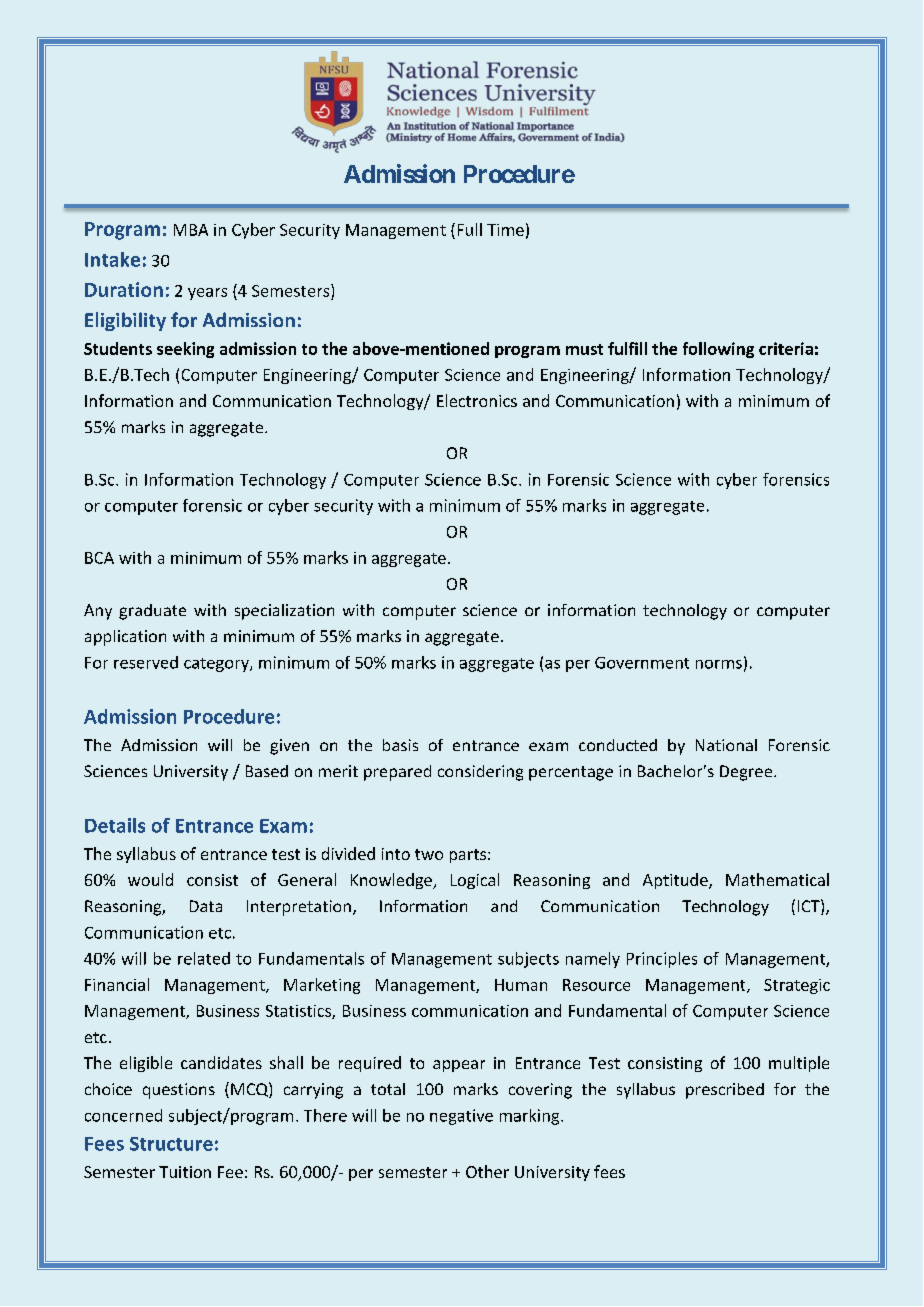  What do you see at coordinates (470, 229) in the screenshot?
I see `Full` at bounding box center [470, 229].
